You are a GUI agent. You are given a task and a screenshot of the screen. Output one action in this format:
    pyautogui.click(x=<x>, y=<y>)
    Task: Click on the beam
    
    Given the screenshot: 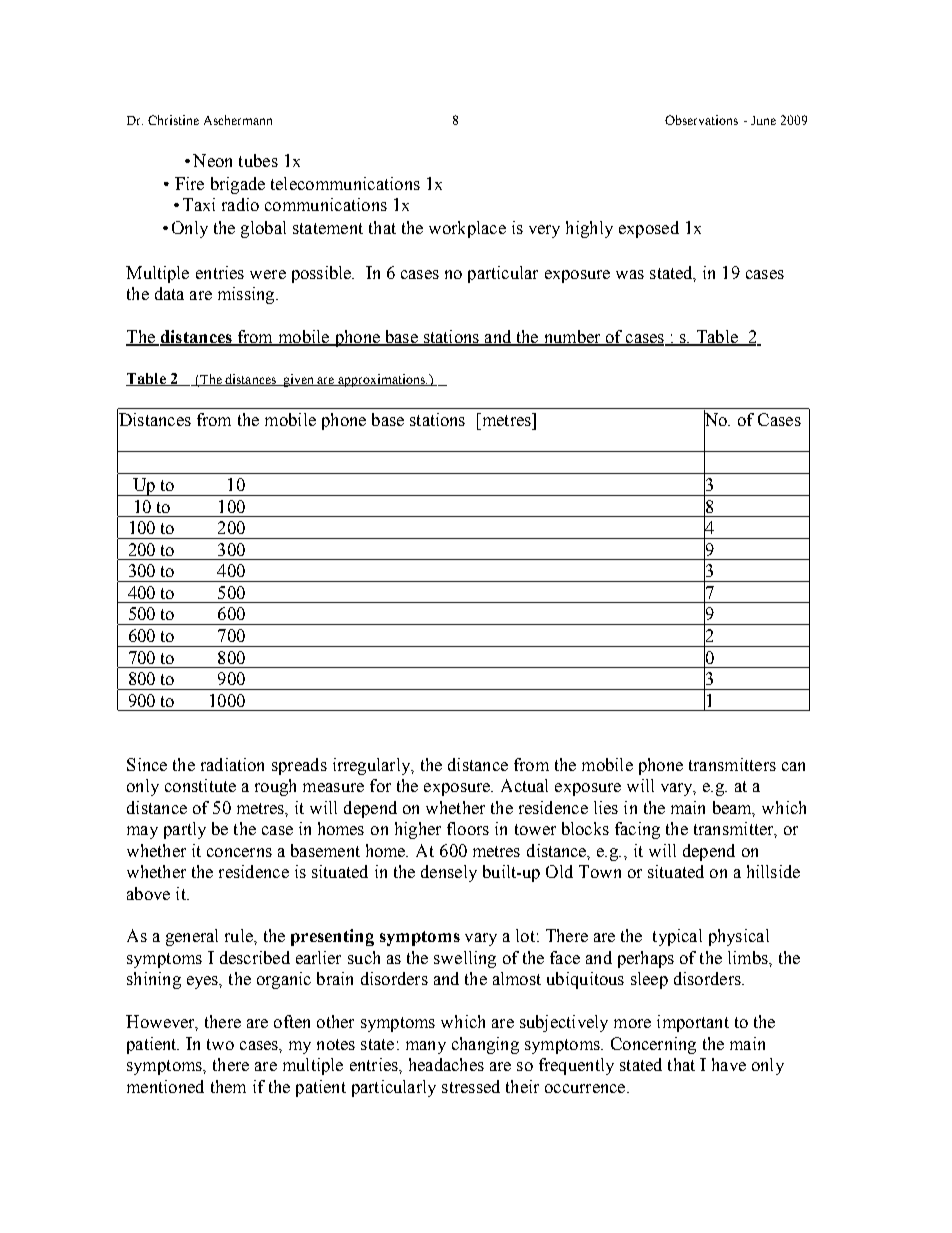 What is the action you would take?
    pyautogui.click(x=734, y=809)
